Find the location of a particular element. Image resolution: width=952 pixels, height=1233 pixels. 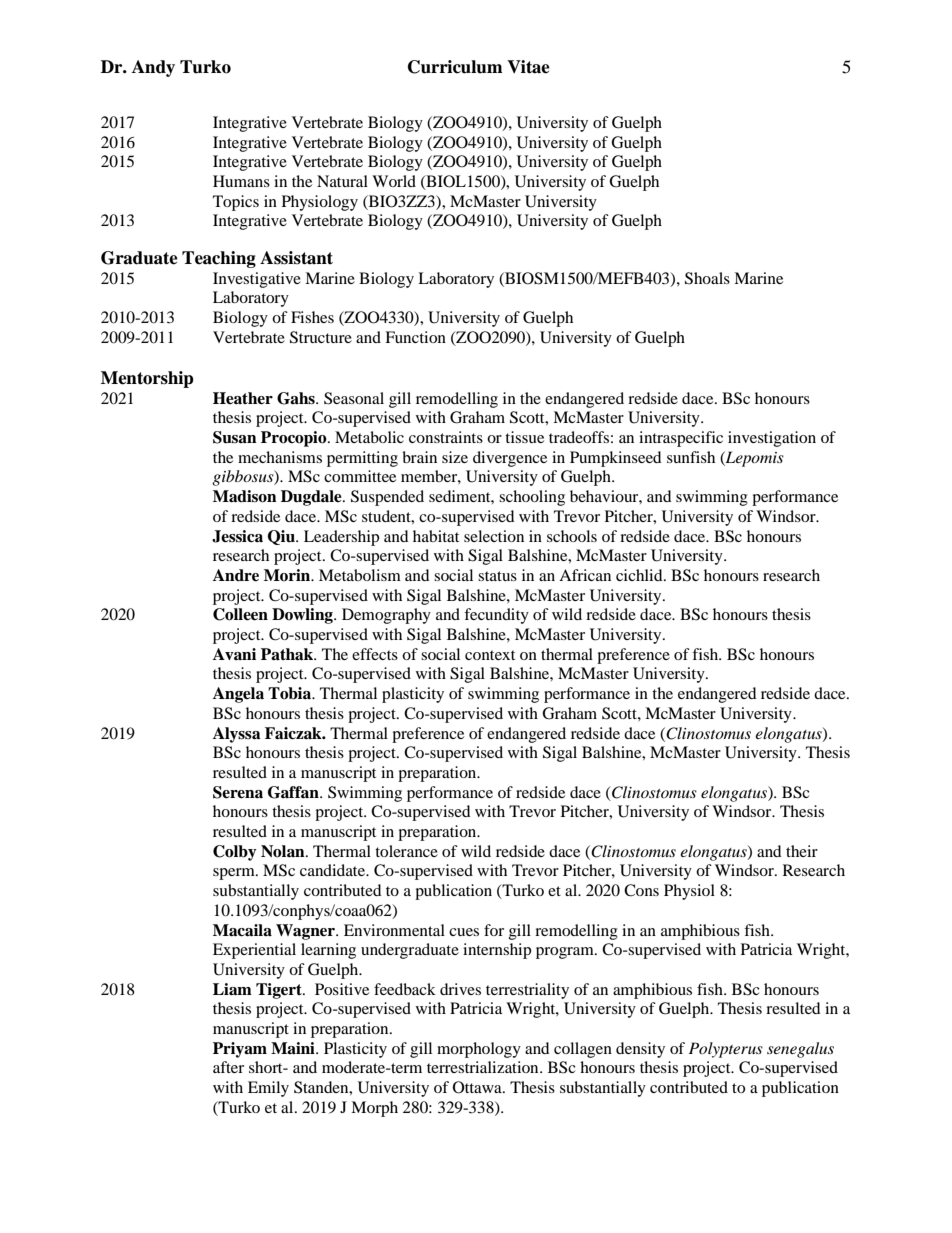

Function is located at coordinates (415, 337).
